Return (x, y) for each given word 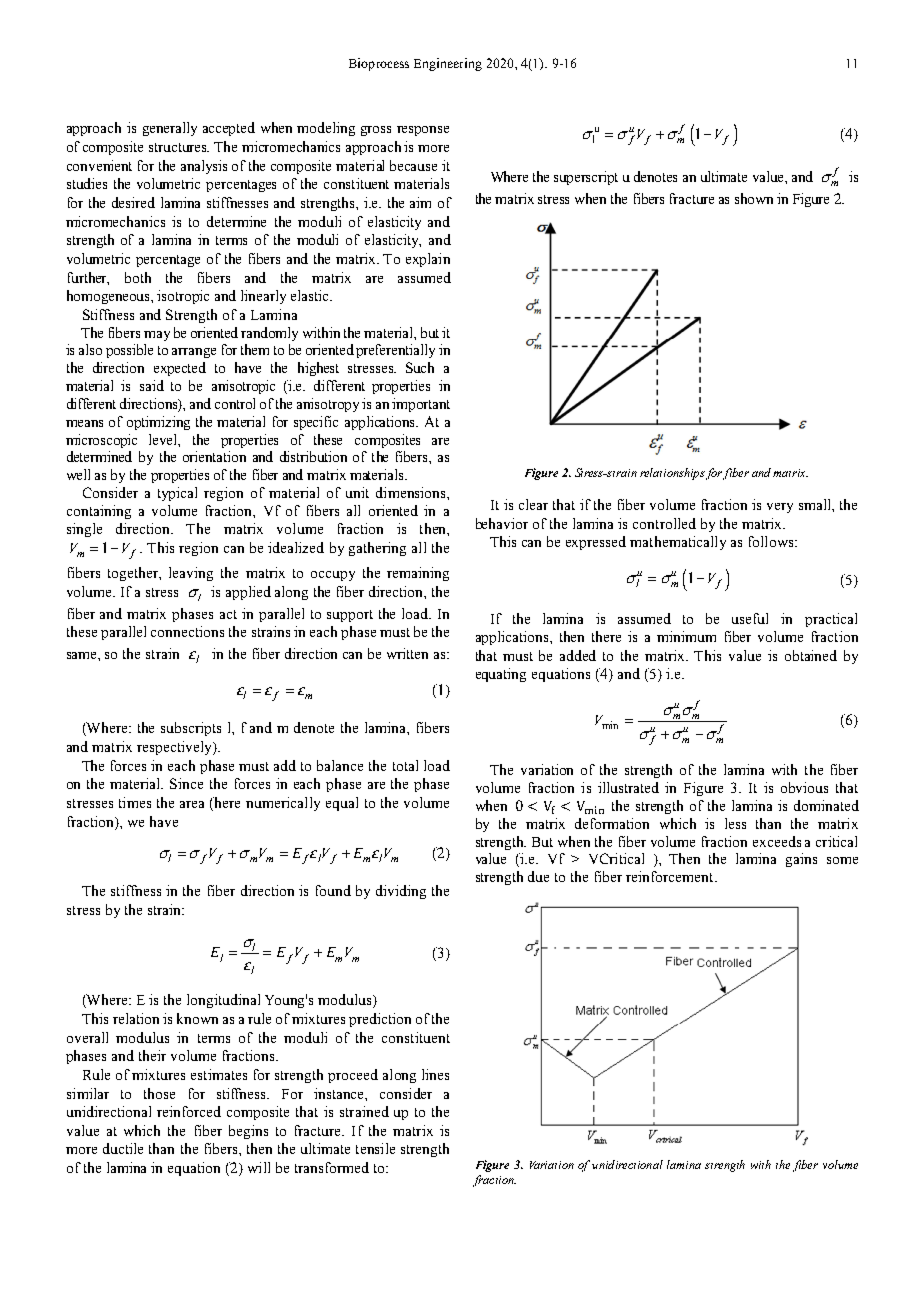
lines (435, 1074)
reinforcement (671, 876)
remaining (418, 574)
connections (187, 631)
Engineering (448, 64)
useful (750, 618)
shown (754, 198)
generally (170, 129)
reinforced (189, 1111)
